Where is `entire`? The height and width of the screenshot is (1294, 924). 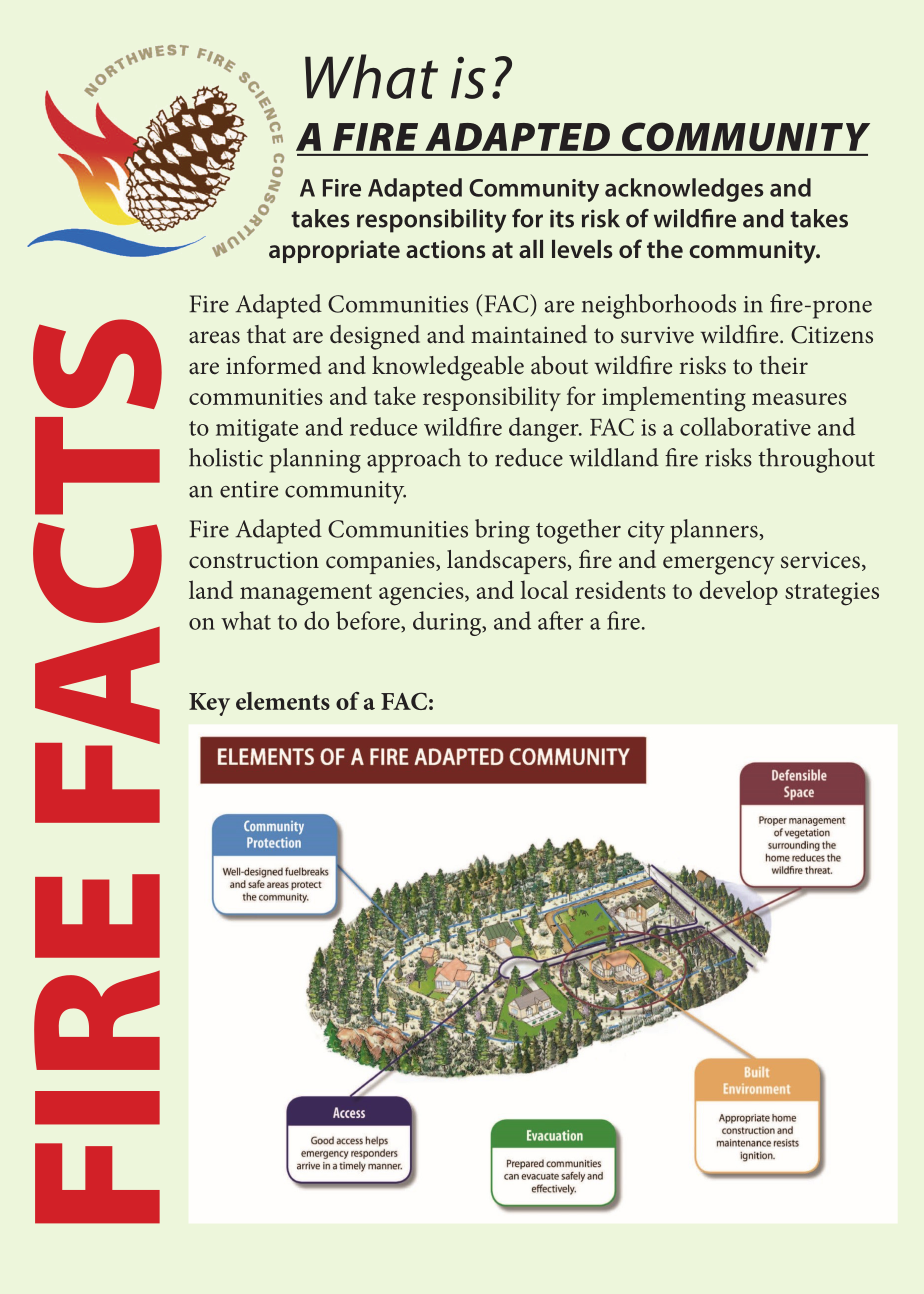 entire is located at coordinates (249, 489).
